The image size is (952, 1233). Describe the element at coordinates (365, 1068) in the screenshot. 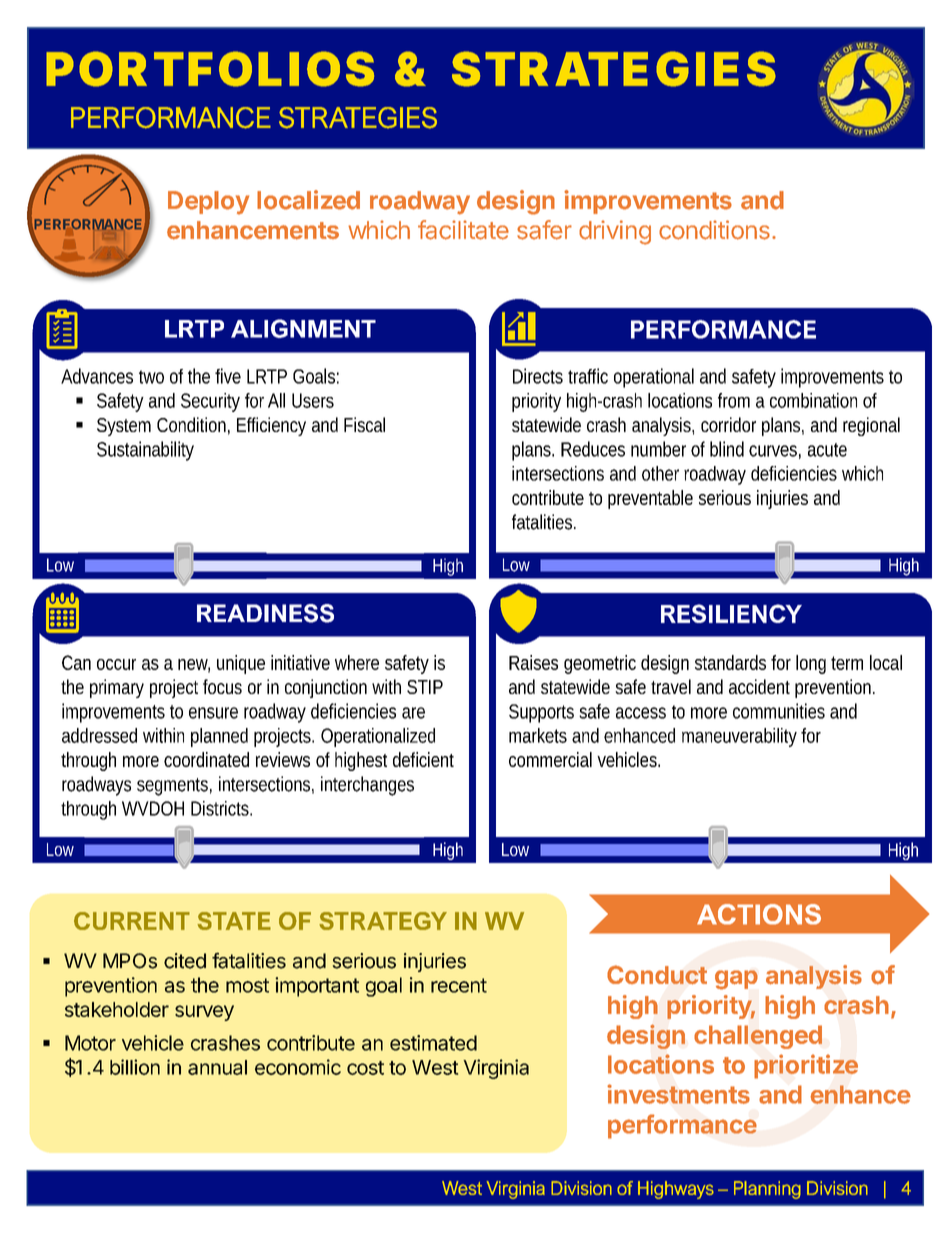

I see `cost` at that location.
